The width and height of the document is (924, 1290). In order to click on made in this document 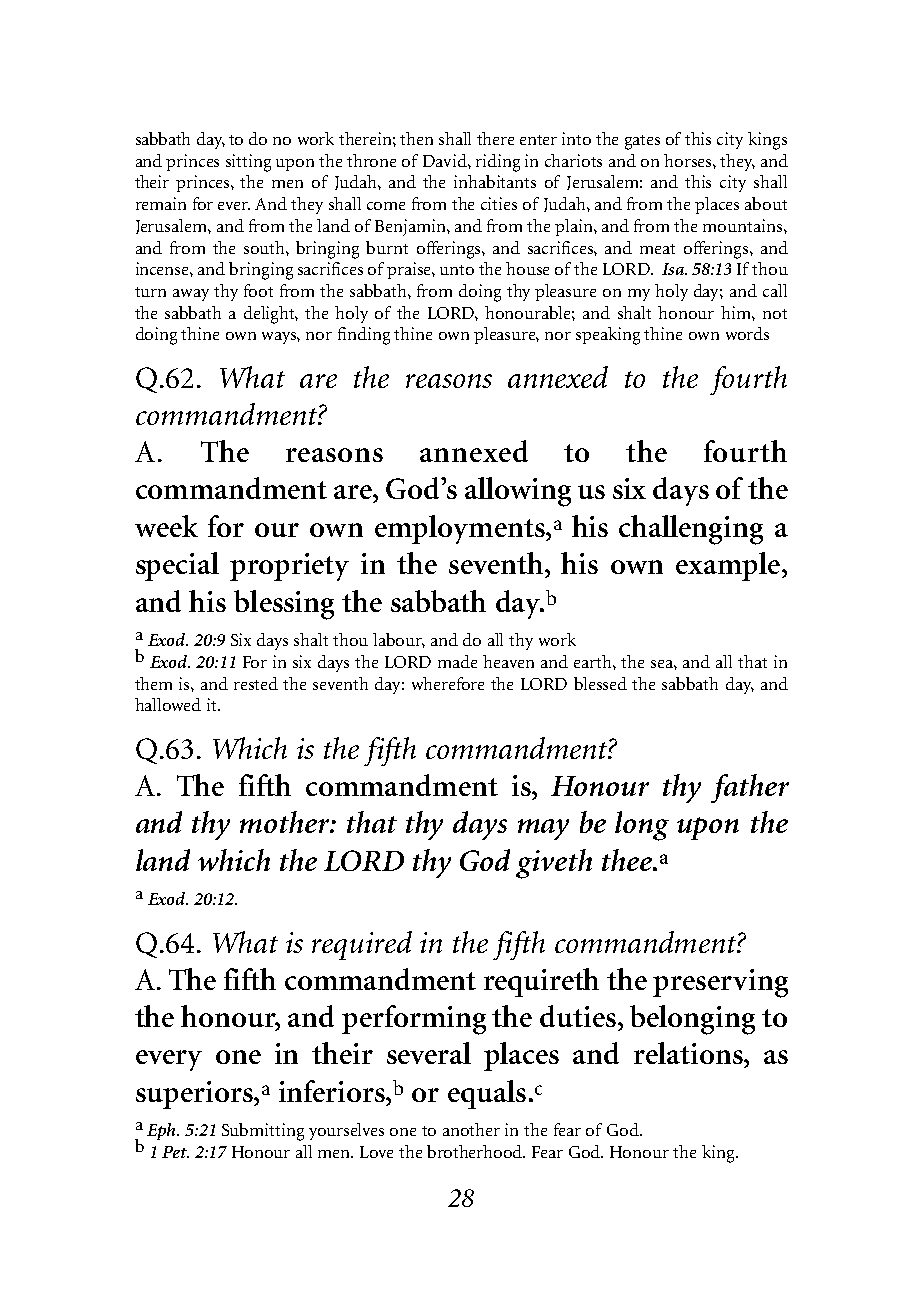, I will do `click(457, 661)`.
